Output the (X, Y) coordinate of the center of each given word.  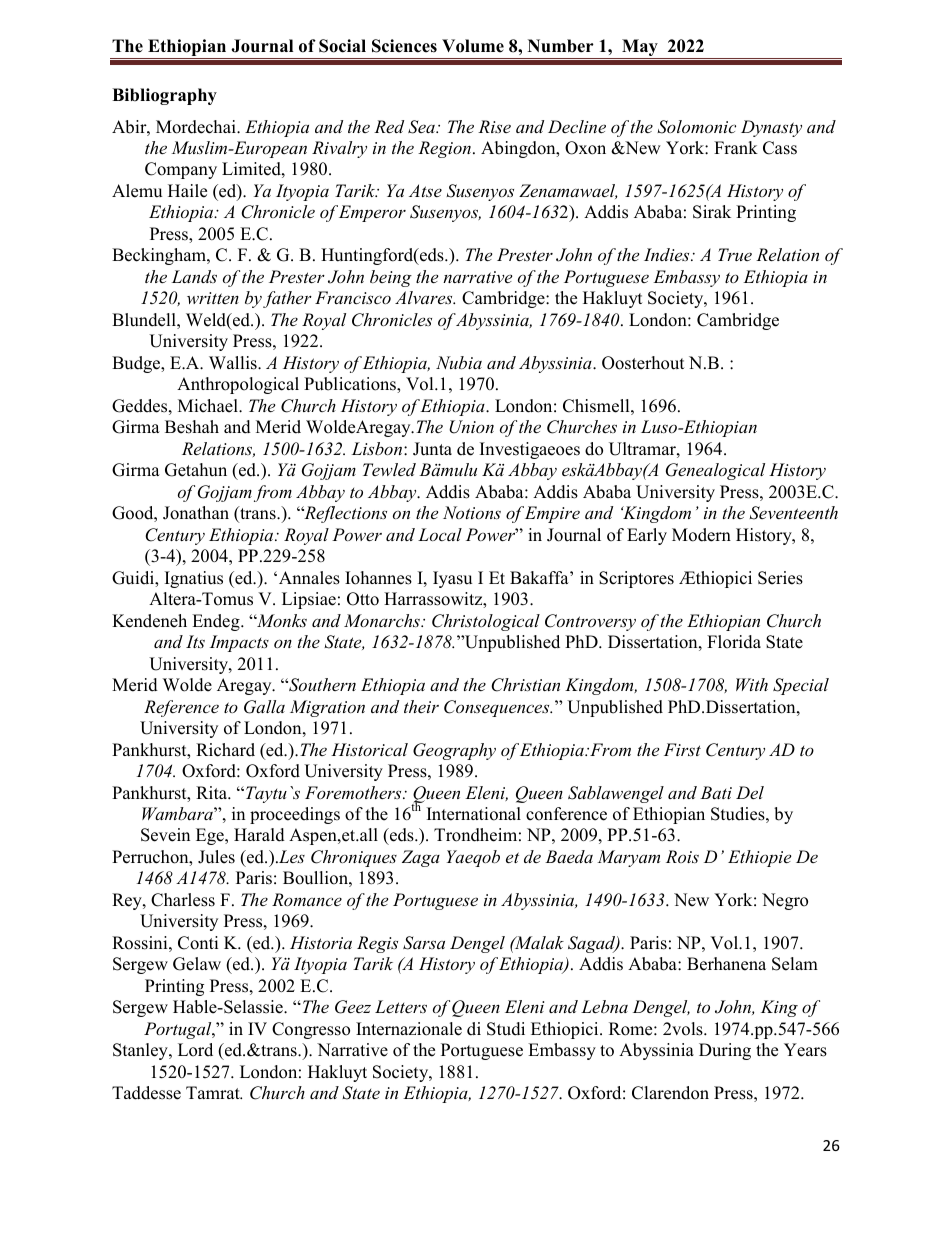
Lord (195, 1050)
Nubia (459, 362)
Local (440, 534)
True (735, 254)
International (474, 814)
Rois (682, 856)
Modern (701, 535)
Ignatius (194, 579)
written (213, 298)
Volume (473, 46)
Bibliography (164, 96)
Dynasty (771, 128)
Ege (211, 836)
